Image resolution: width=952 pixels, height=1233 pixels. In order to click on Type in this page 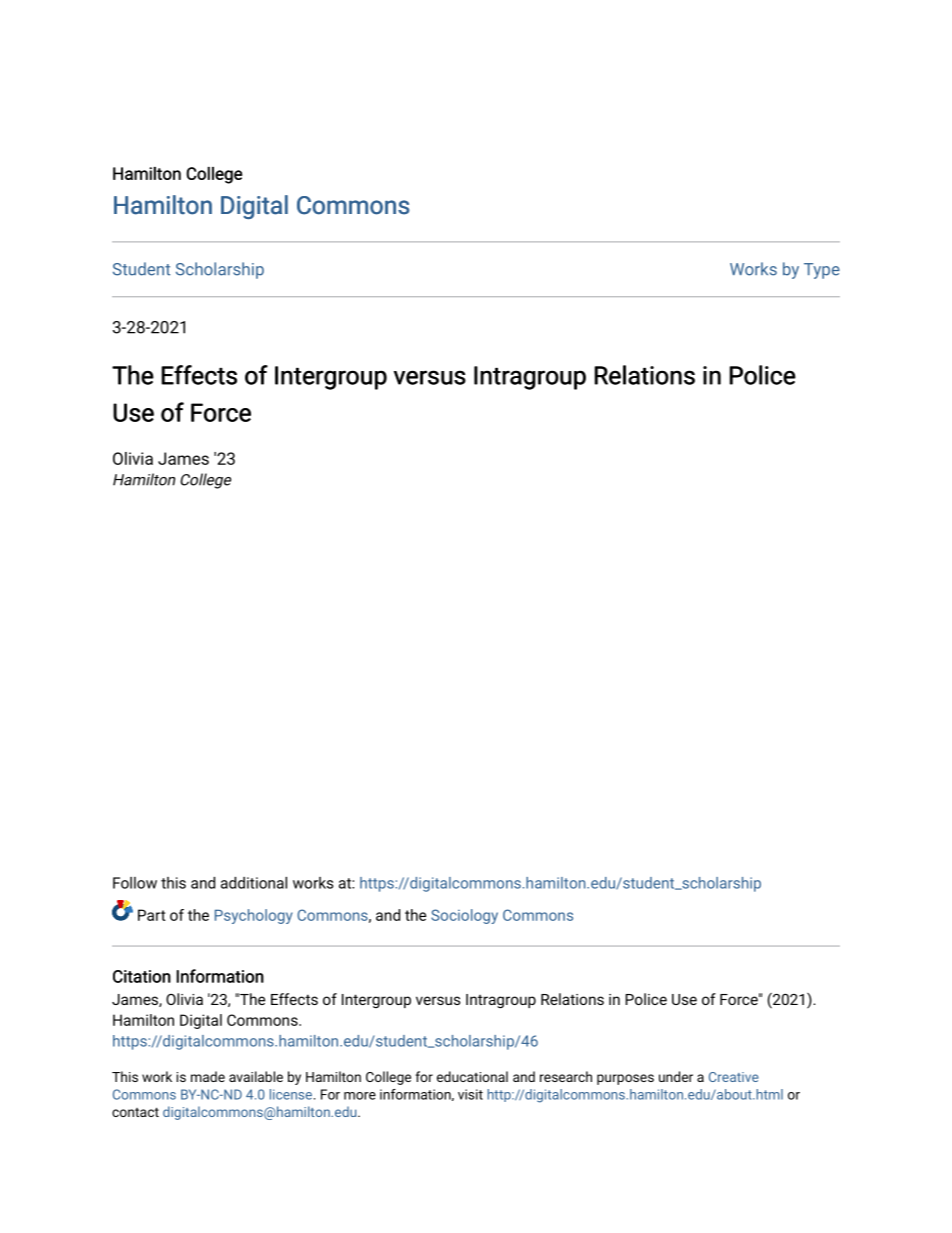, I will do `click(822, 271)`.
